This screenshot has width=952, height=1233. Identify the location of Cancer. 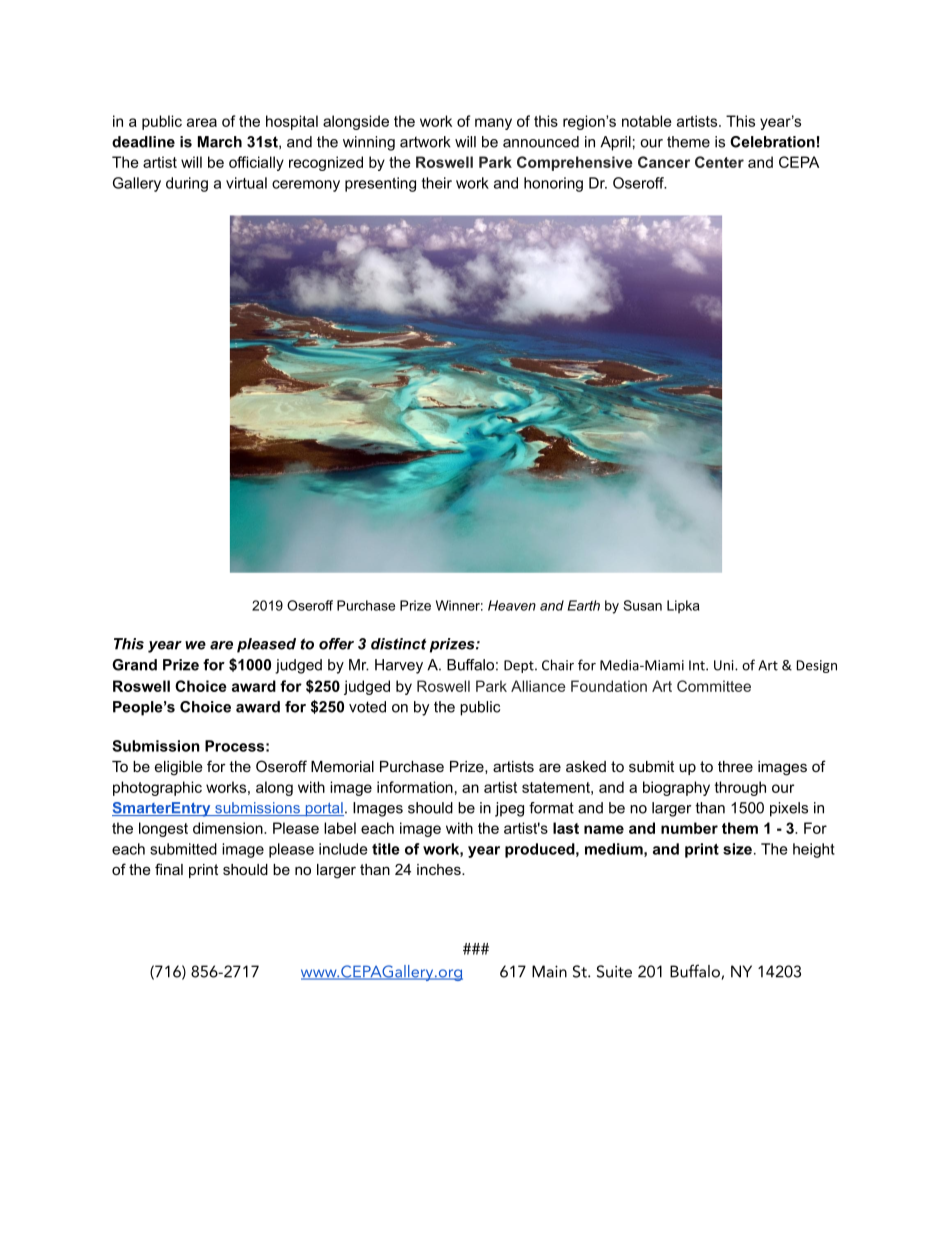
(664, 162).
